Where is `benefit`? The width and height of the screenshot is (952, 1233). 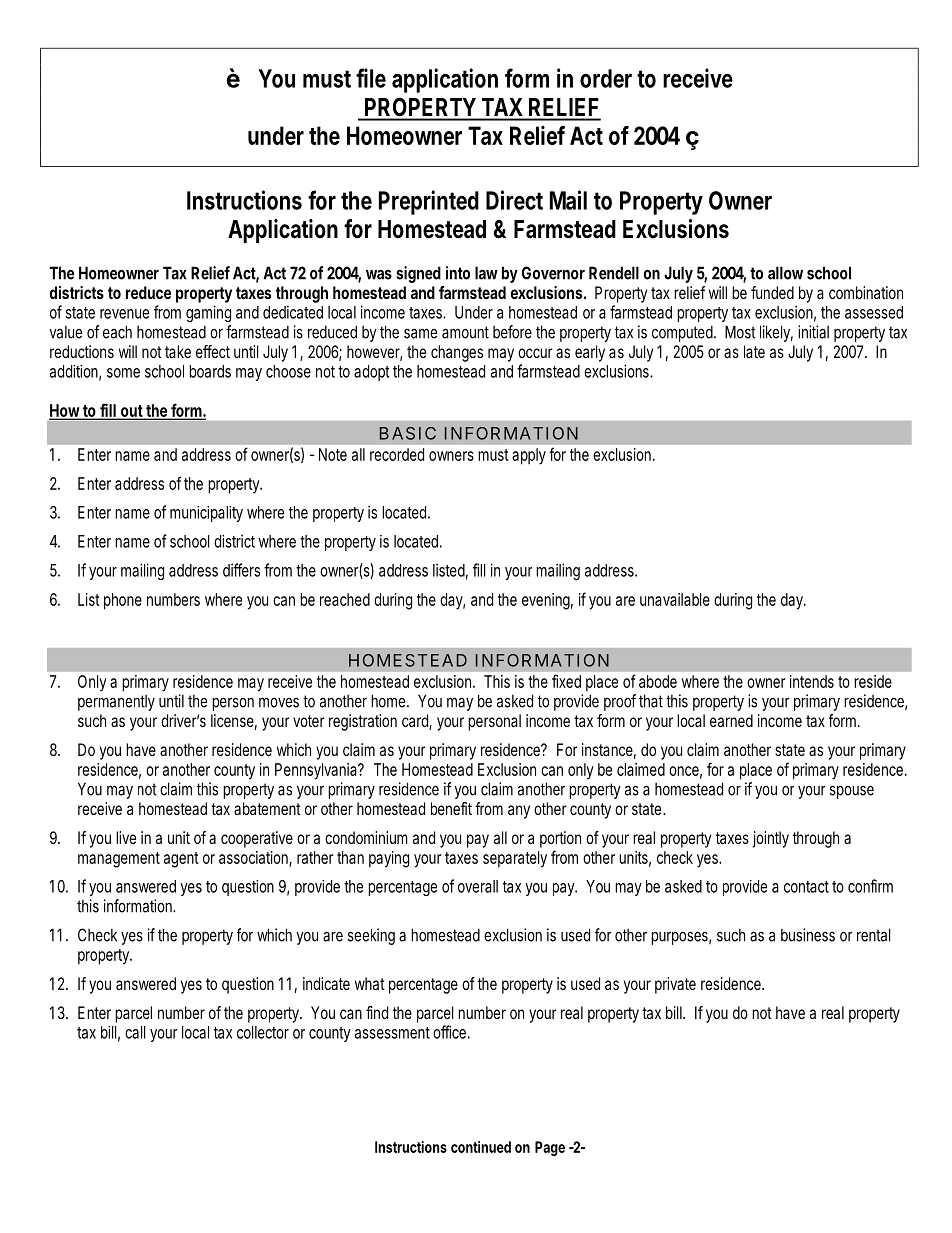 benefit is located at coordinates (451, 808).
